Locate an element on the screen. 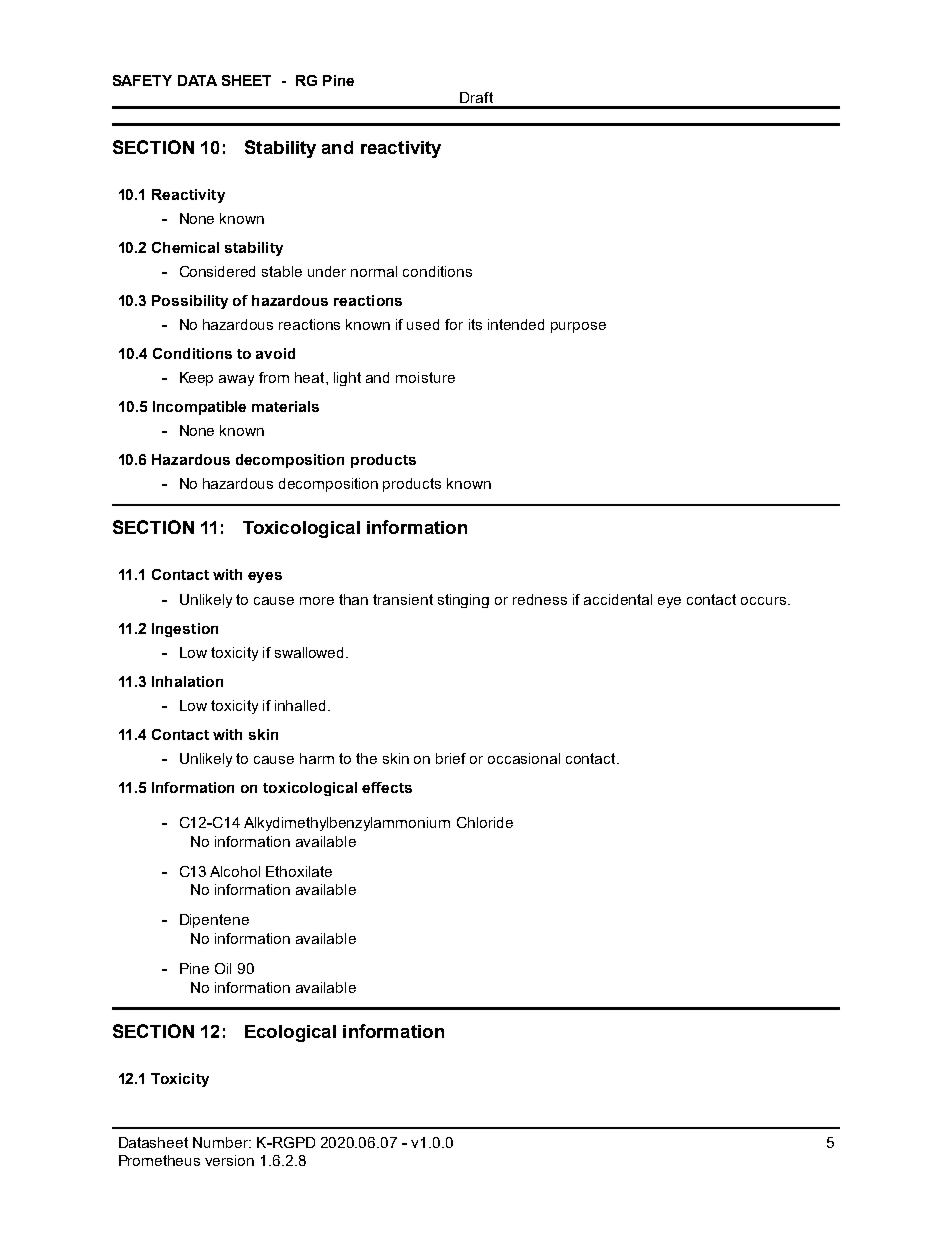  normal is located at coordinates (374, 271).
